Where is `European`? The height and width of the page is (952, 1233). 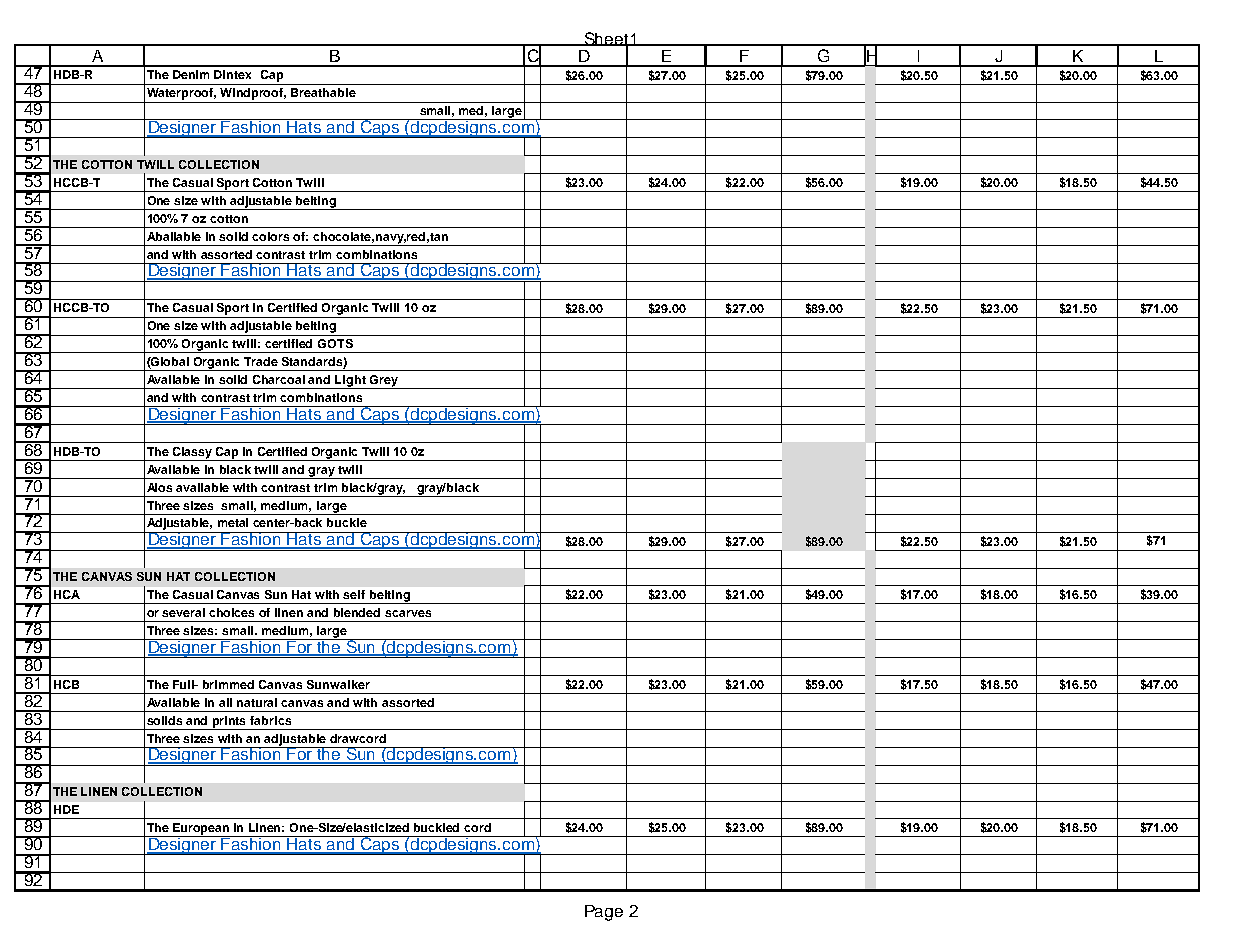 European is located at coordinates (201, 830).
